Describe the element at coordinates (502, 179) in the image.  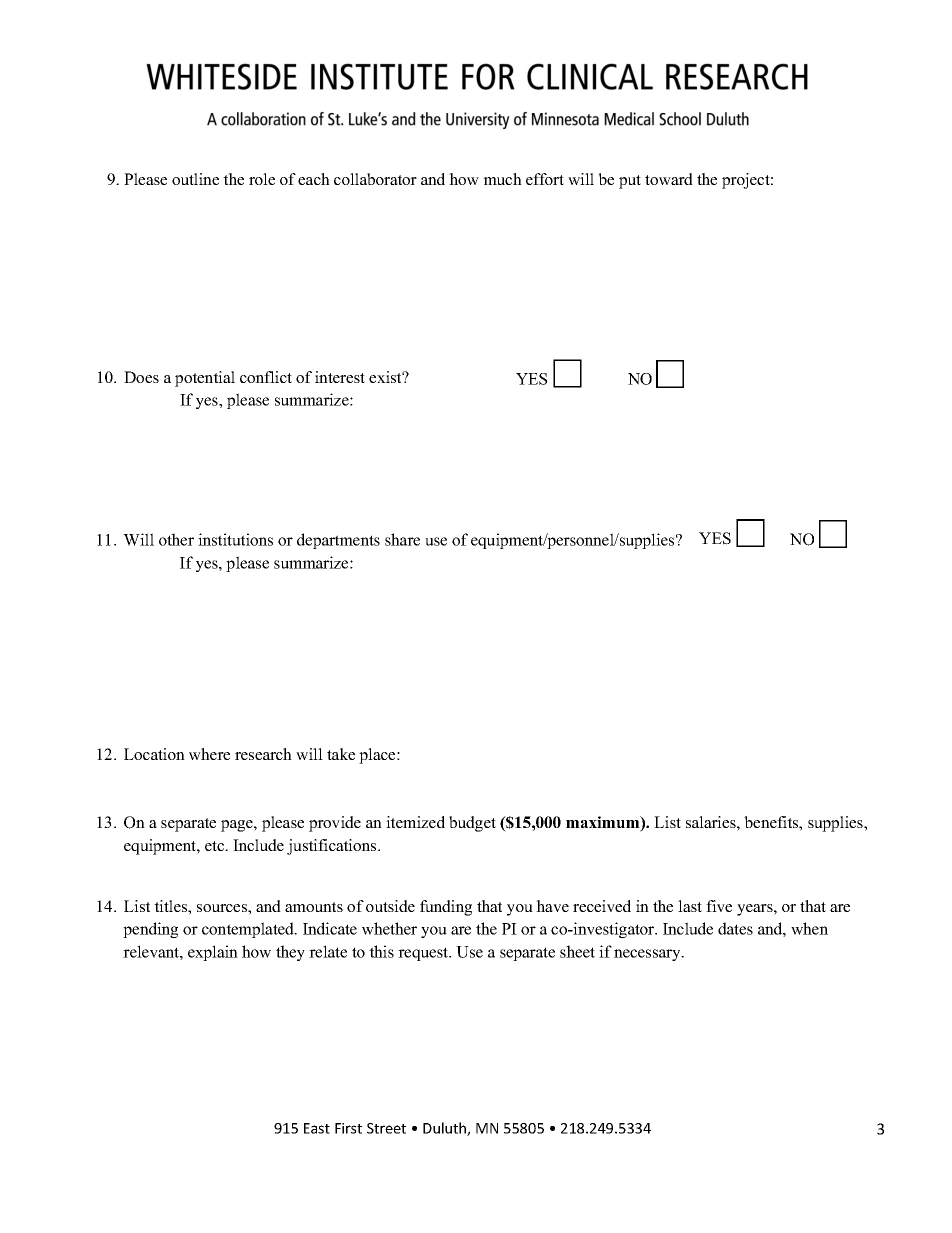
I see `much` at that location.
